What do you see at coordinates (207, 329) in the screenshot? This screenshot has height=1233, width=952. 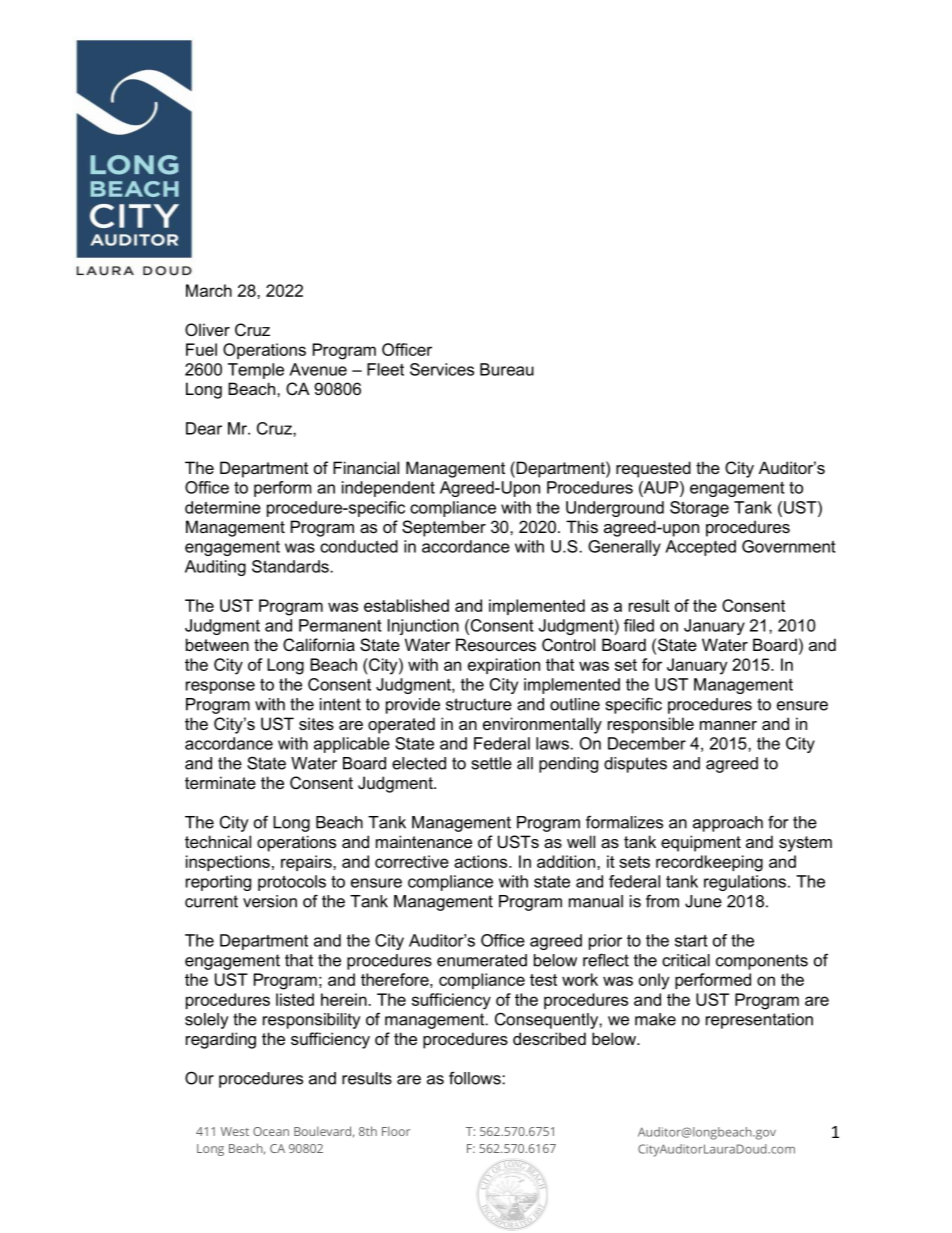 I see `Oliver` at bounding box center [207, 329].
